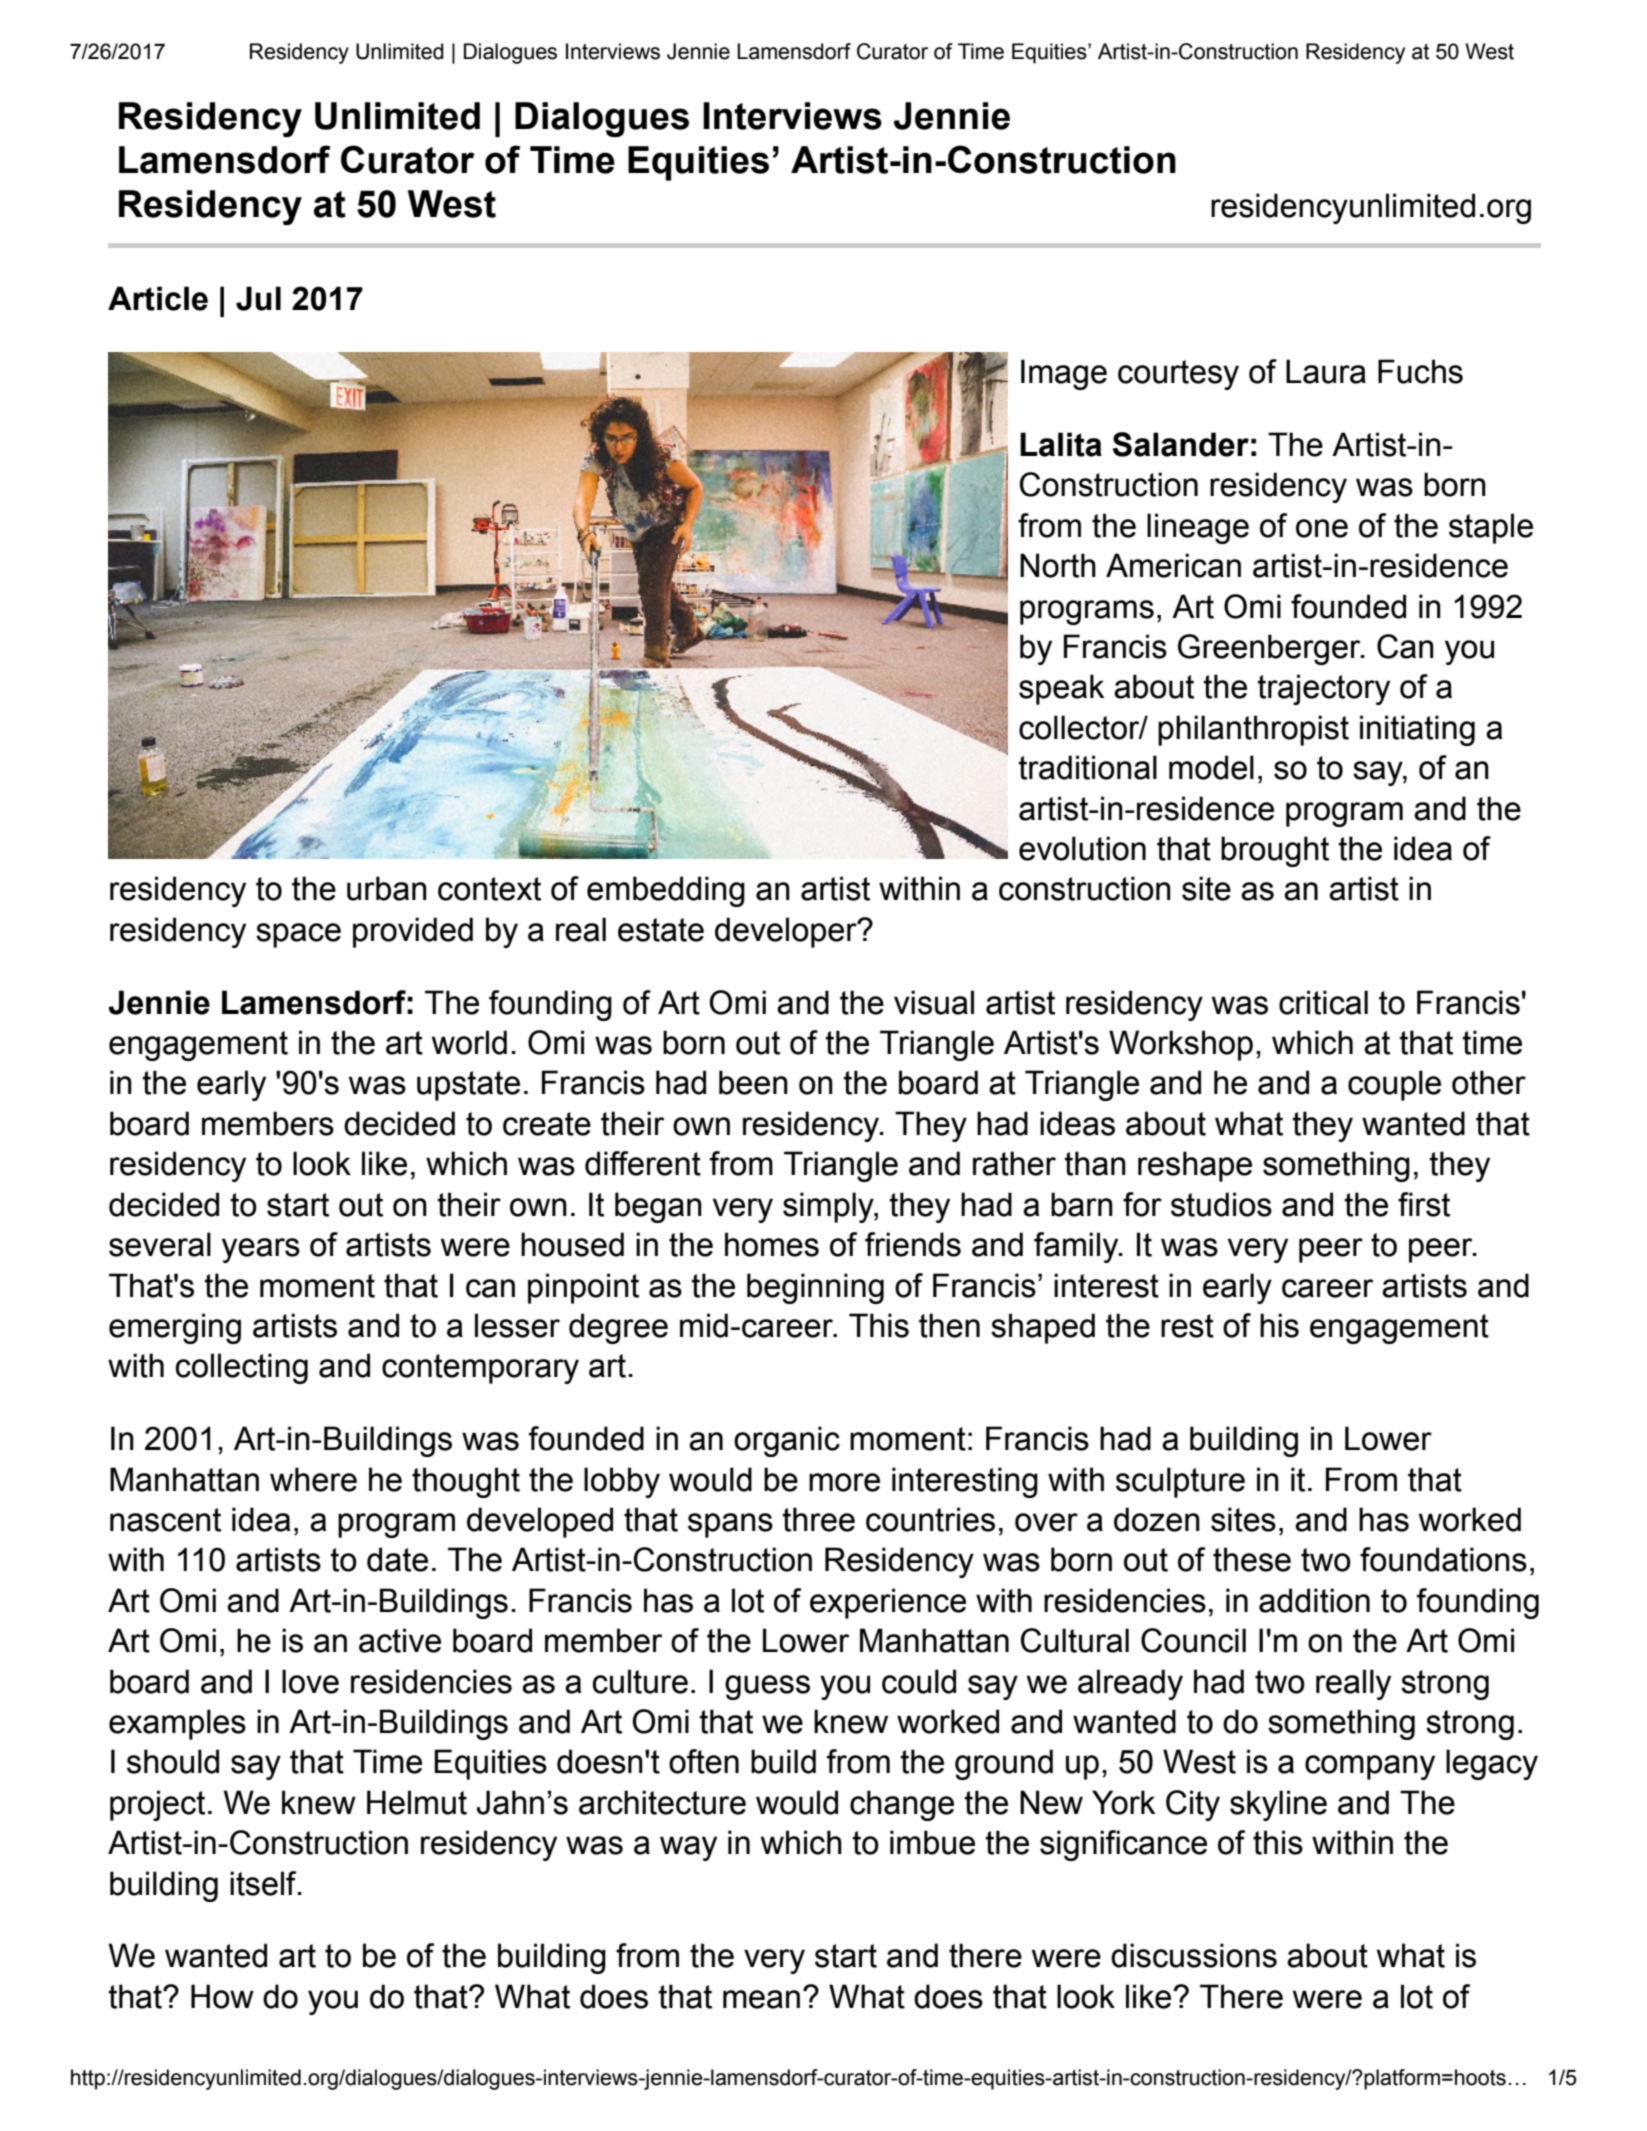 This screenshot has height=2131, width=1647. I want to click on Laura, so click(1326, 371).
